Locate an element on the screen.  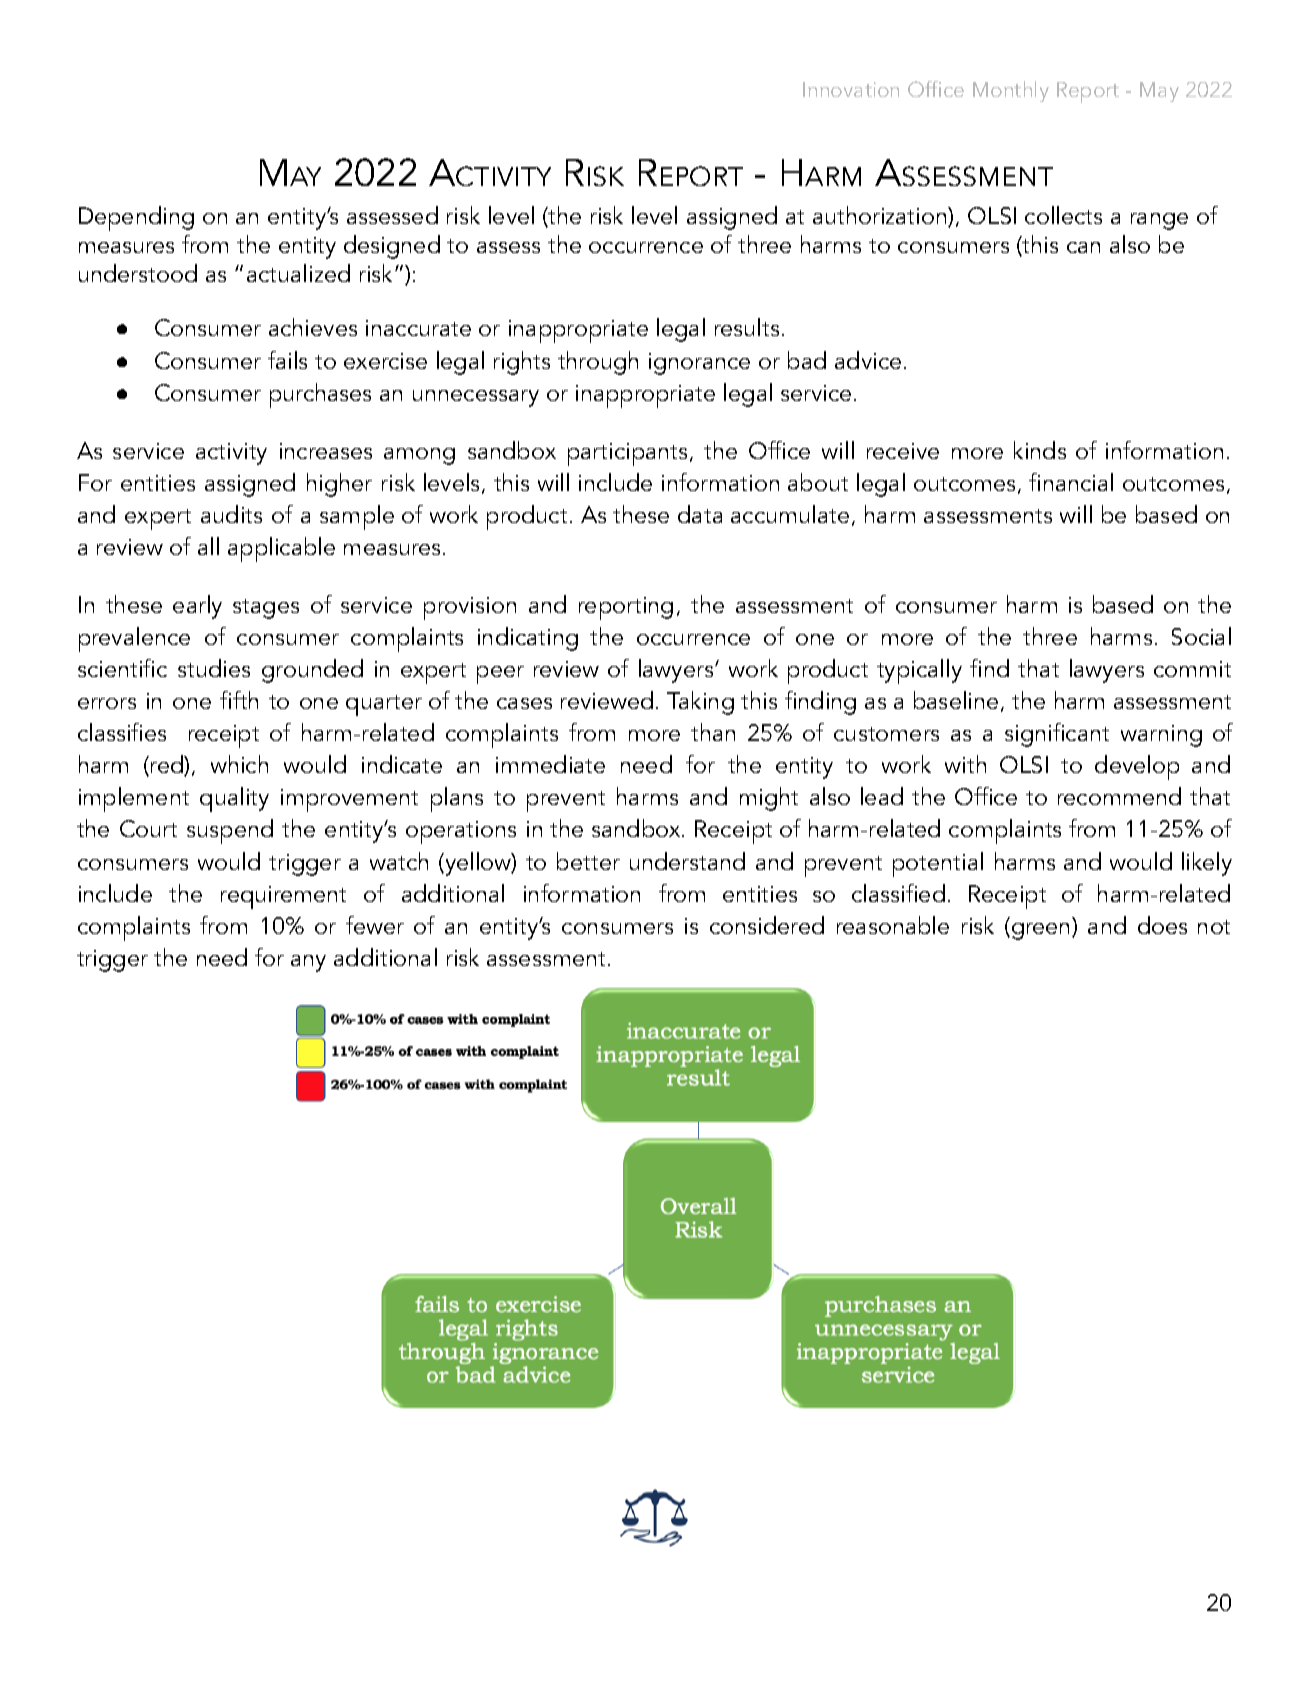
green is located at coordinates (1042, 931).
